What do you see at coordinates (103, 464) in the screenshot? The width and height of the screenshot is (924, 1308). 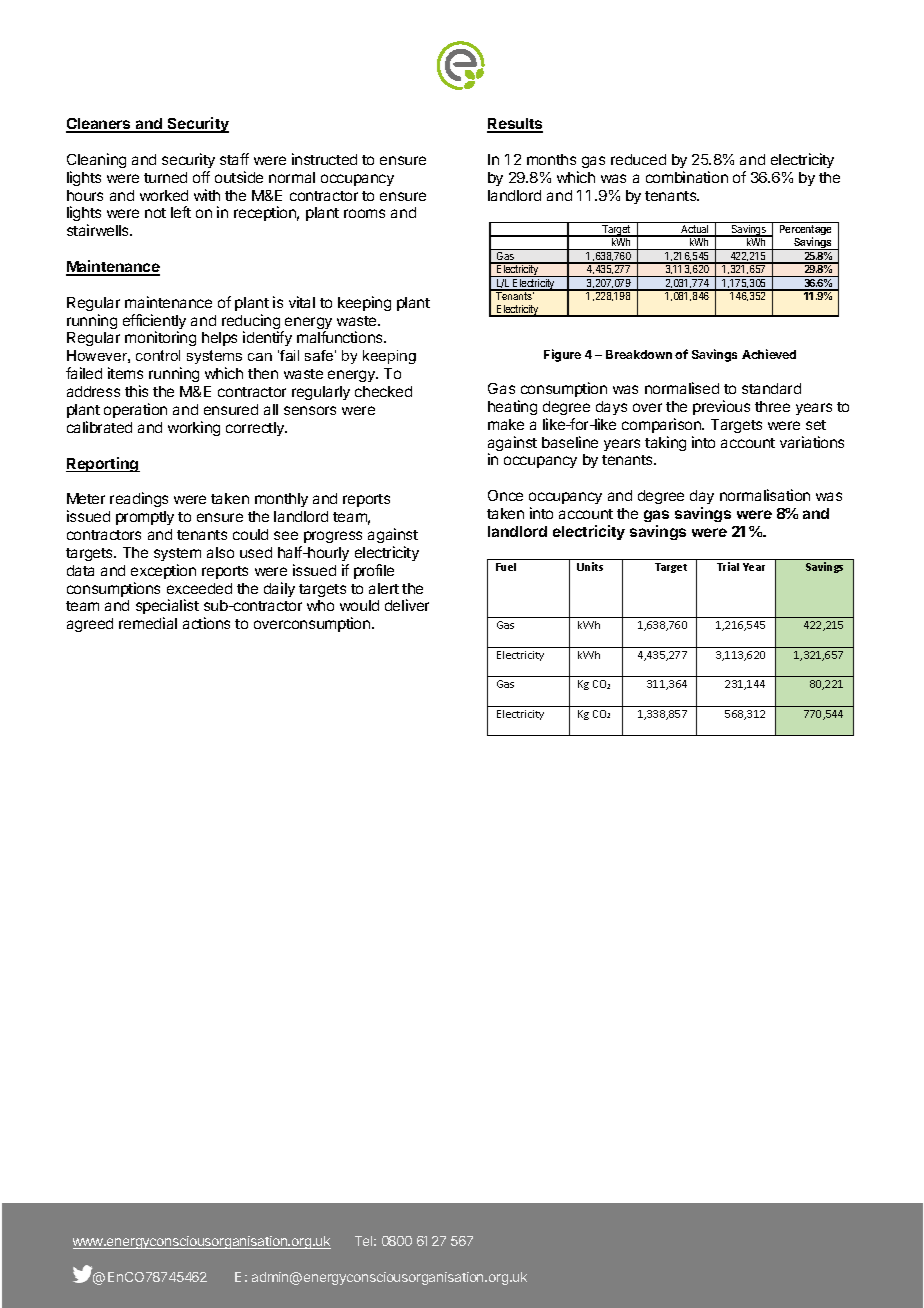 I see `Reporting` at bounding box center [103, 464].
